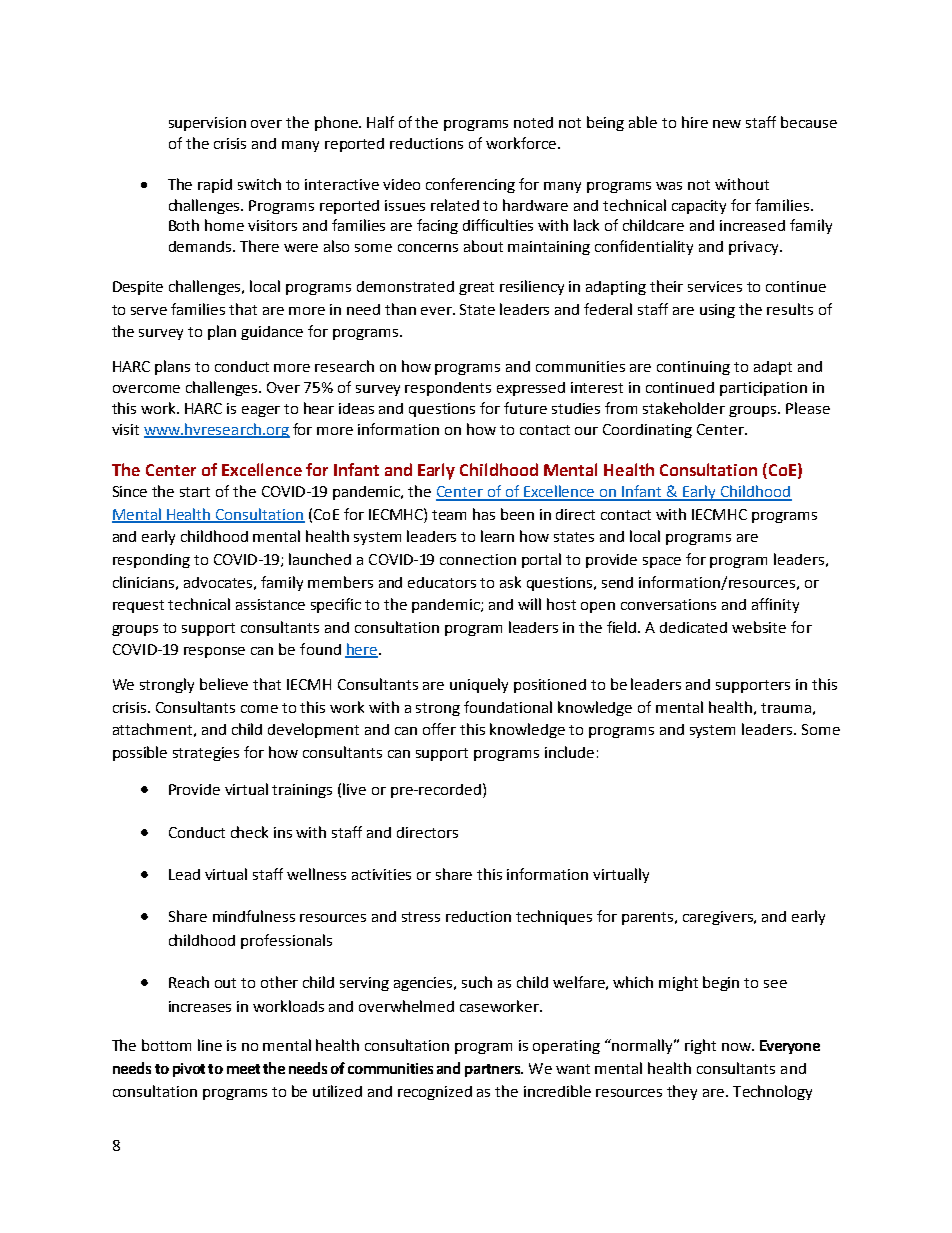 Image resolution: width=952 pixels, height=1233 pixels. What do you see at coordinates (494, 1070) in the image?
I see `partners` at bounding box center [494, 1070].
